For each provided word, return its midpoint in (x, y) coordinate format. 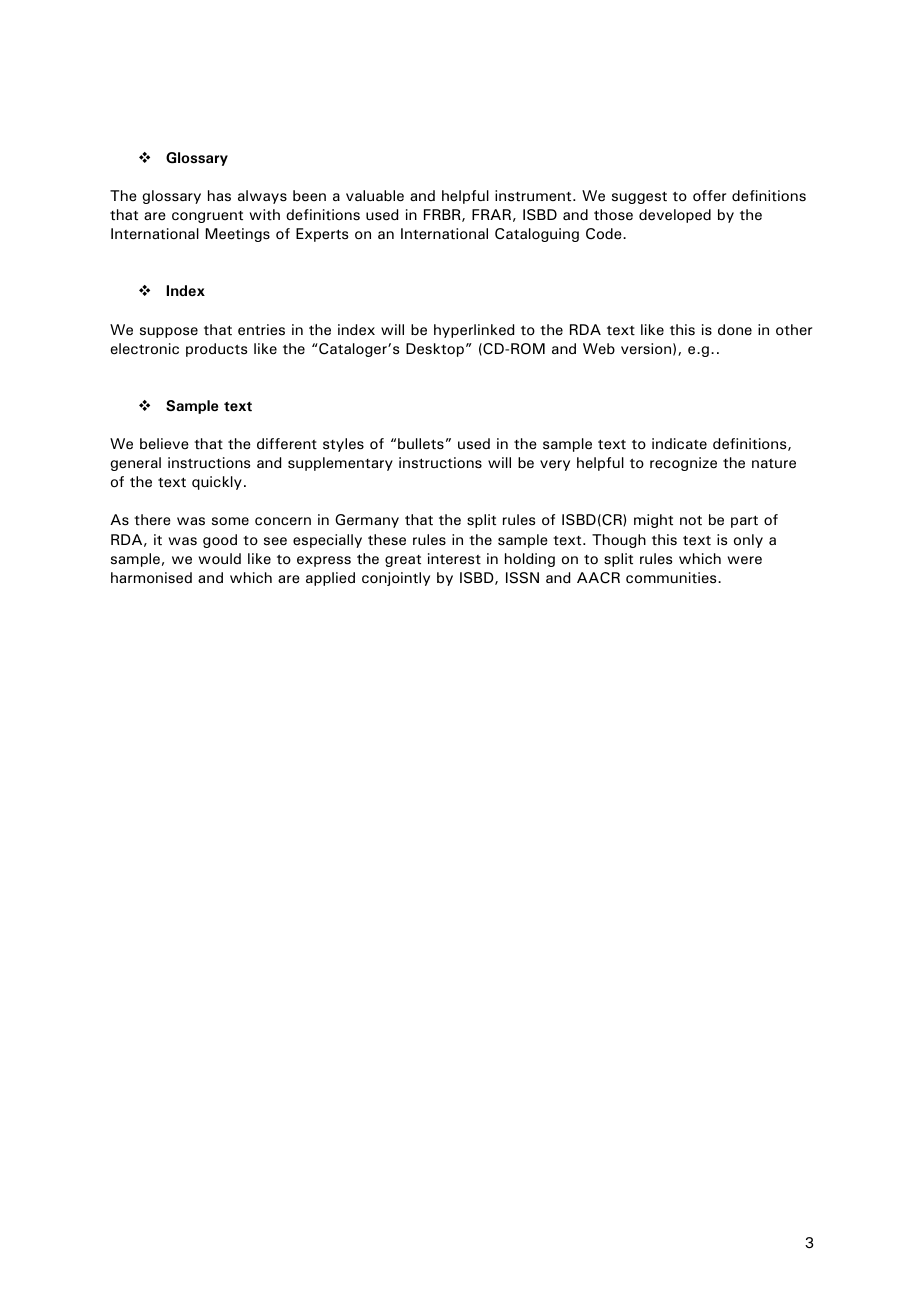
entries (261, 330)
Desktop (435, 350)
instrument (534, 195)
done (735, 330)
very (555, 465)
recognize (683, 464)
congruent (207, 217)
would (220, 558)
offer (709, 196)
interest (454, 559)
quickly (217, 483)
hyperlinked (474, 331)
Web (599, 349)
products (216, 350)
